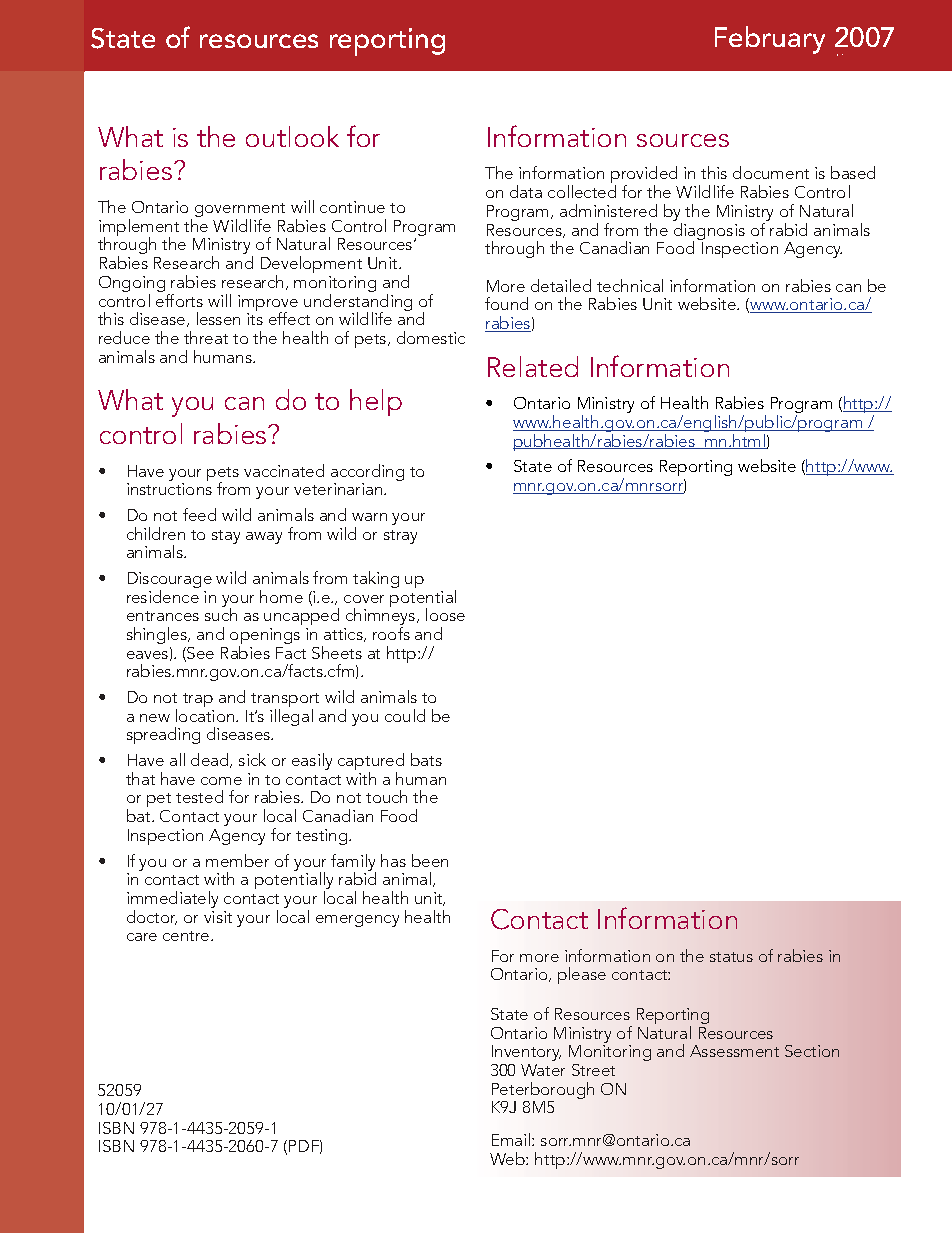  What do you see at coordinates (526, 191) in the page?
I see `data` at bounding box center [526, 191].
